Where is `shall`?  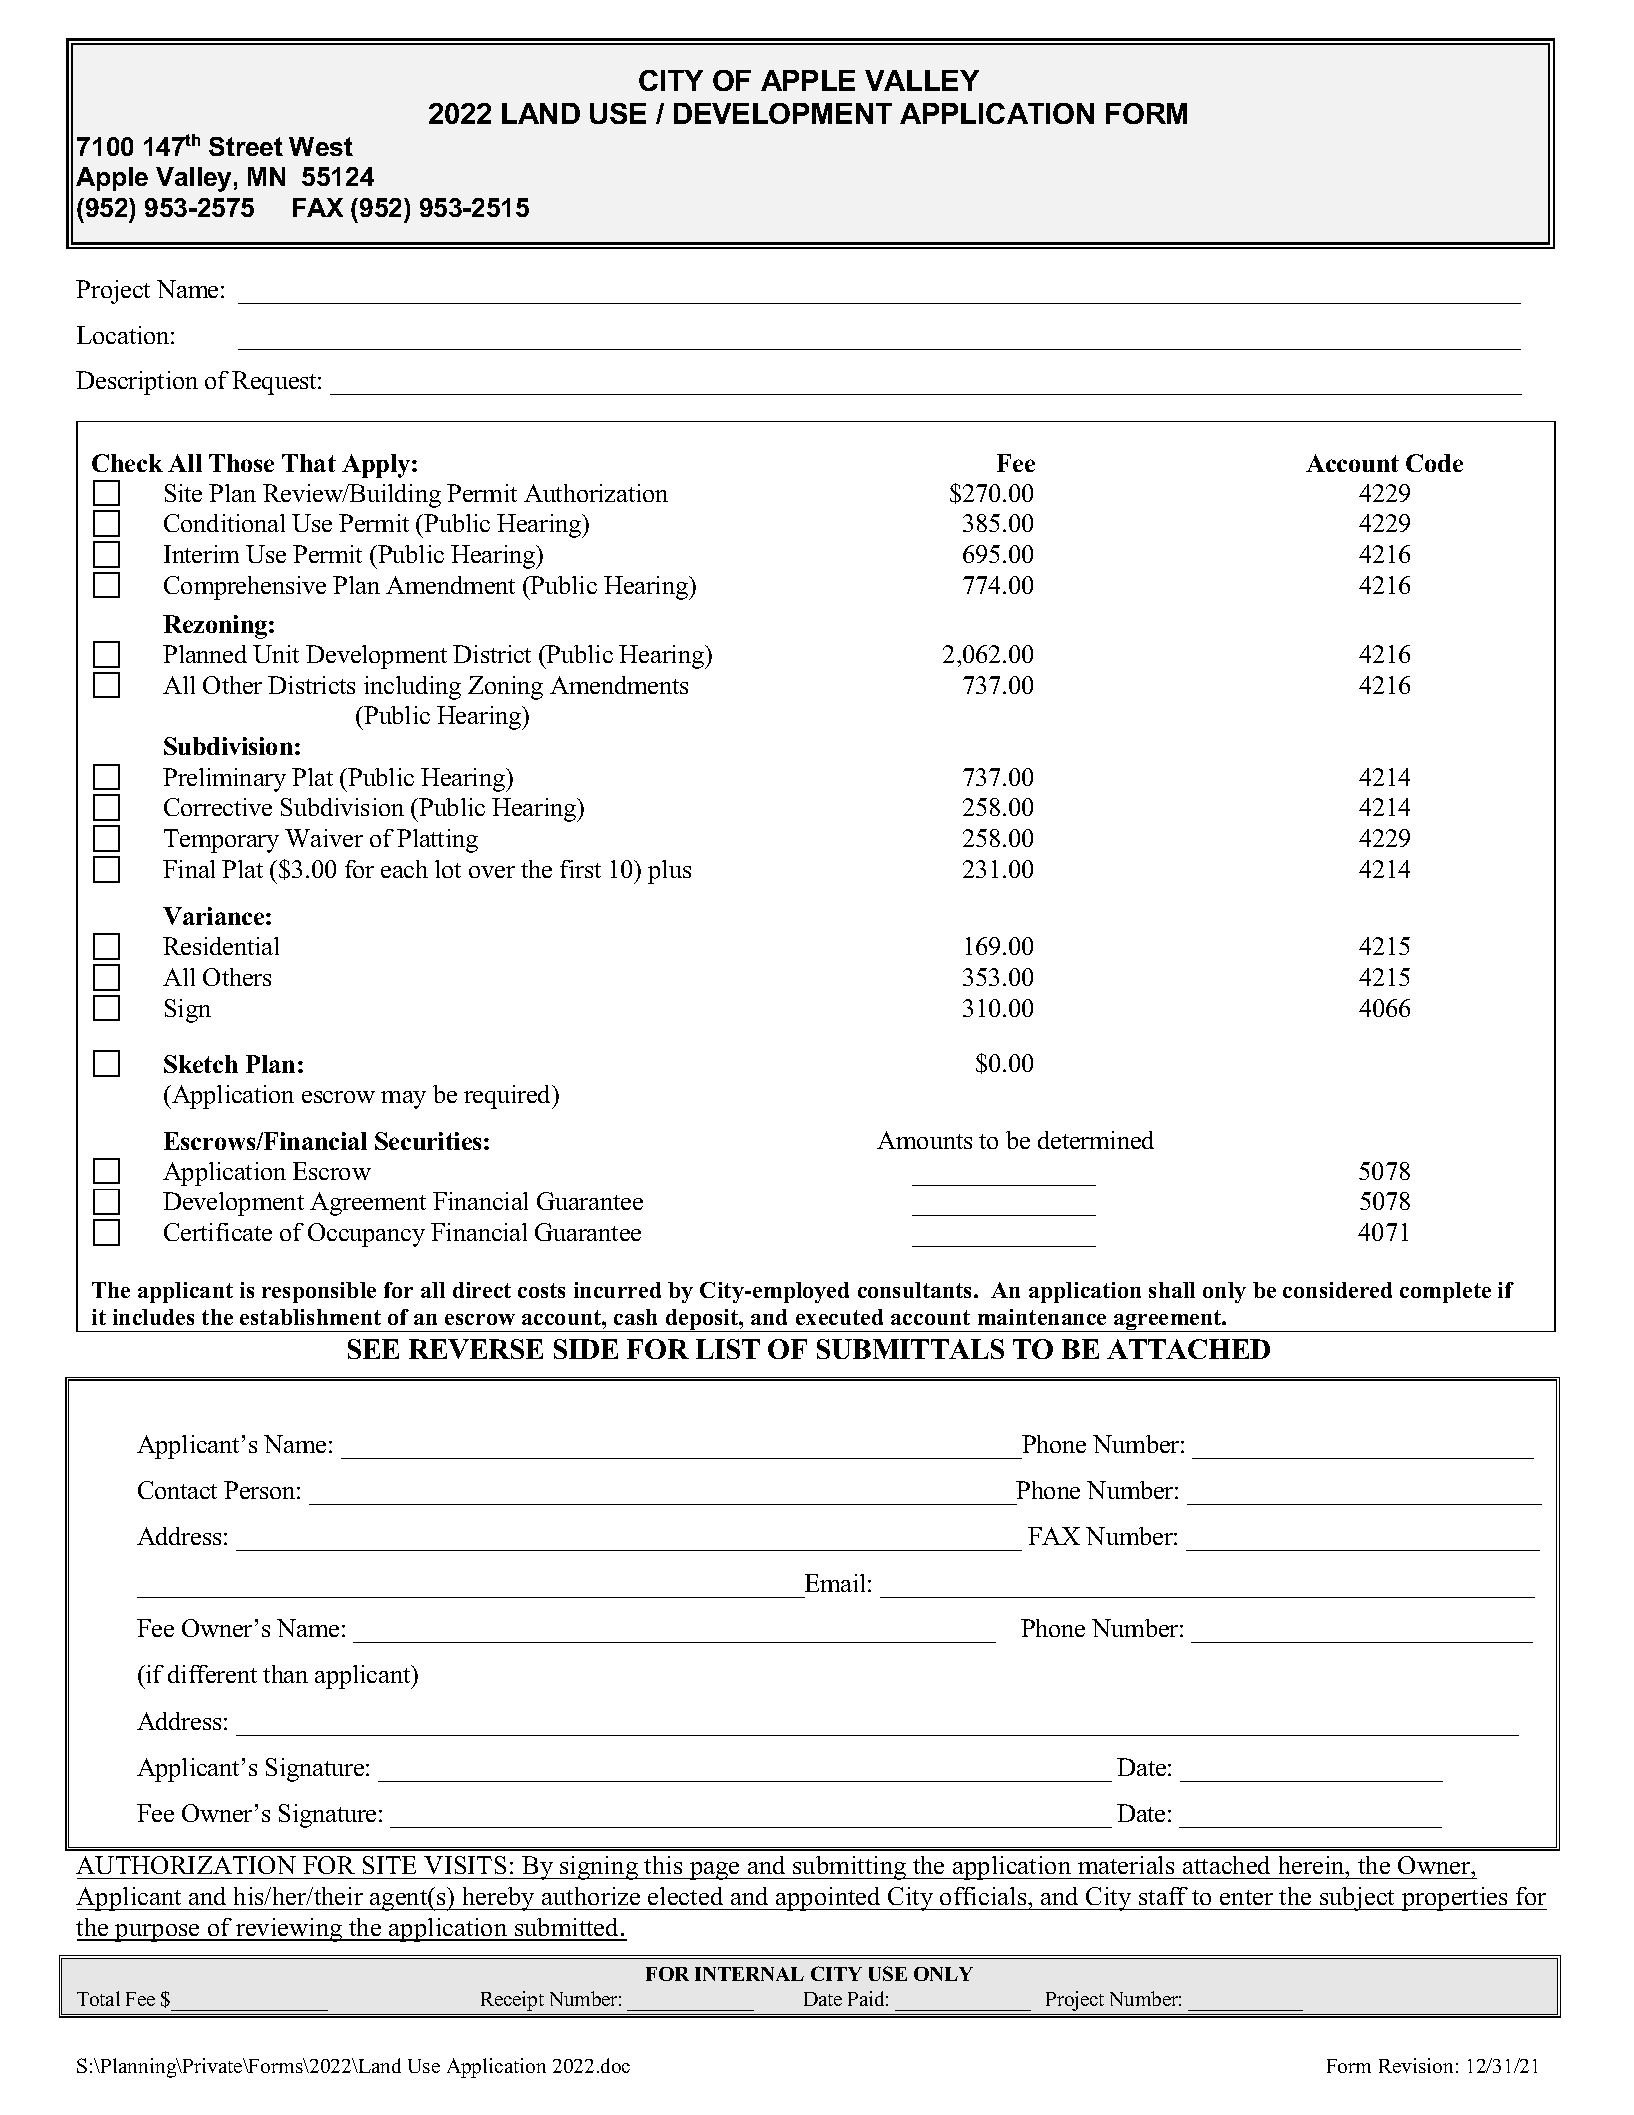 shall is located at coordinates (1172, 1290).
